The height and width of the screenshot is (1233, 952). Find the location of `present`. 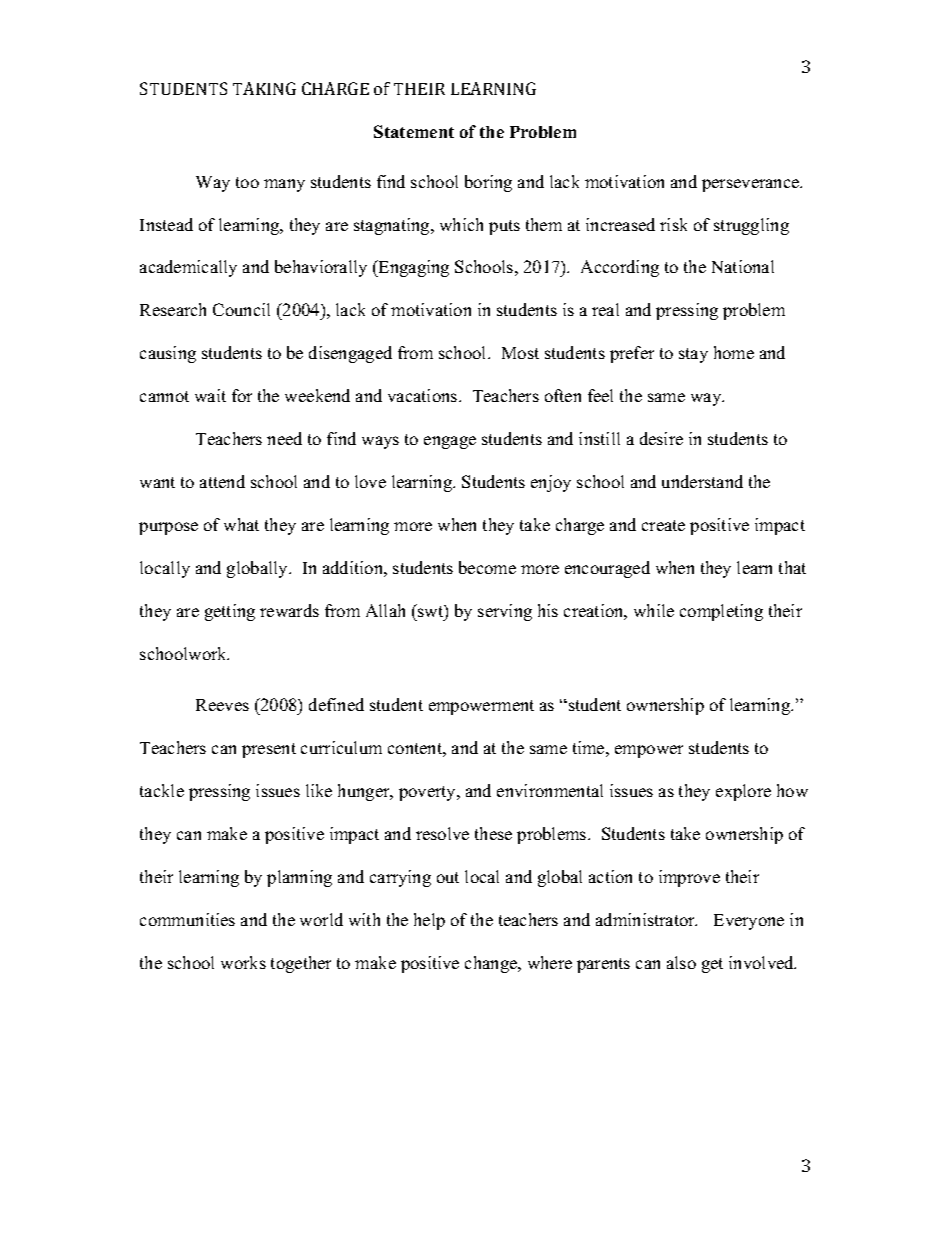

present is located at coordinates (269, 750).
